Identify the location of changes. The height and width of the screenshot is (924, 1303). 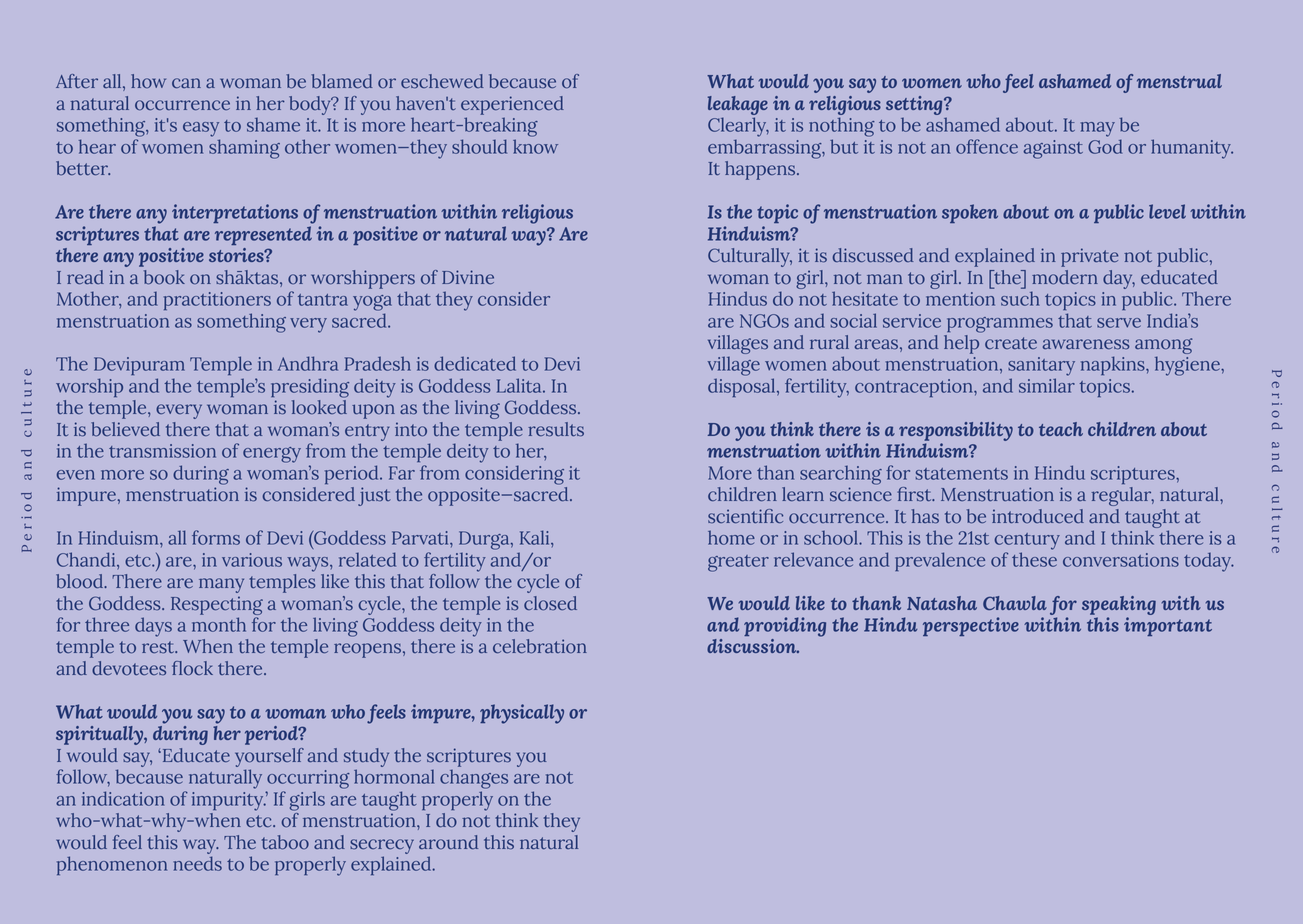
(474, 779).
